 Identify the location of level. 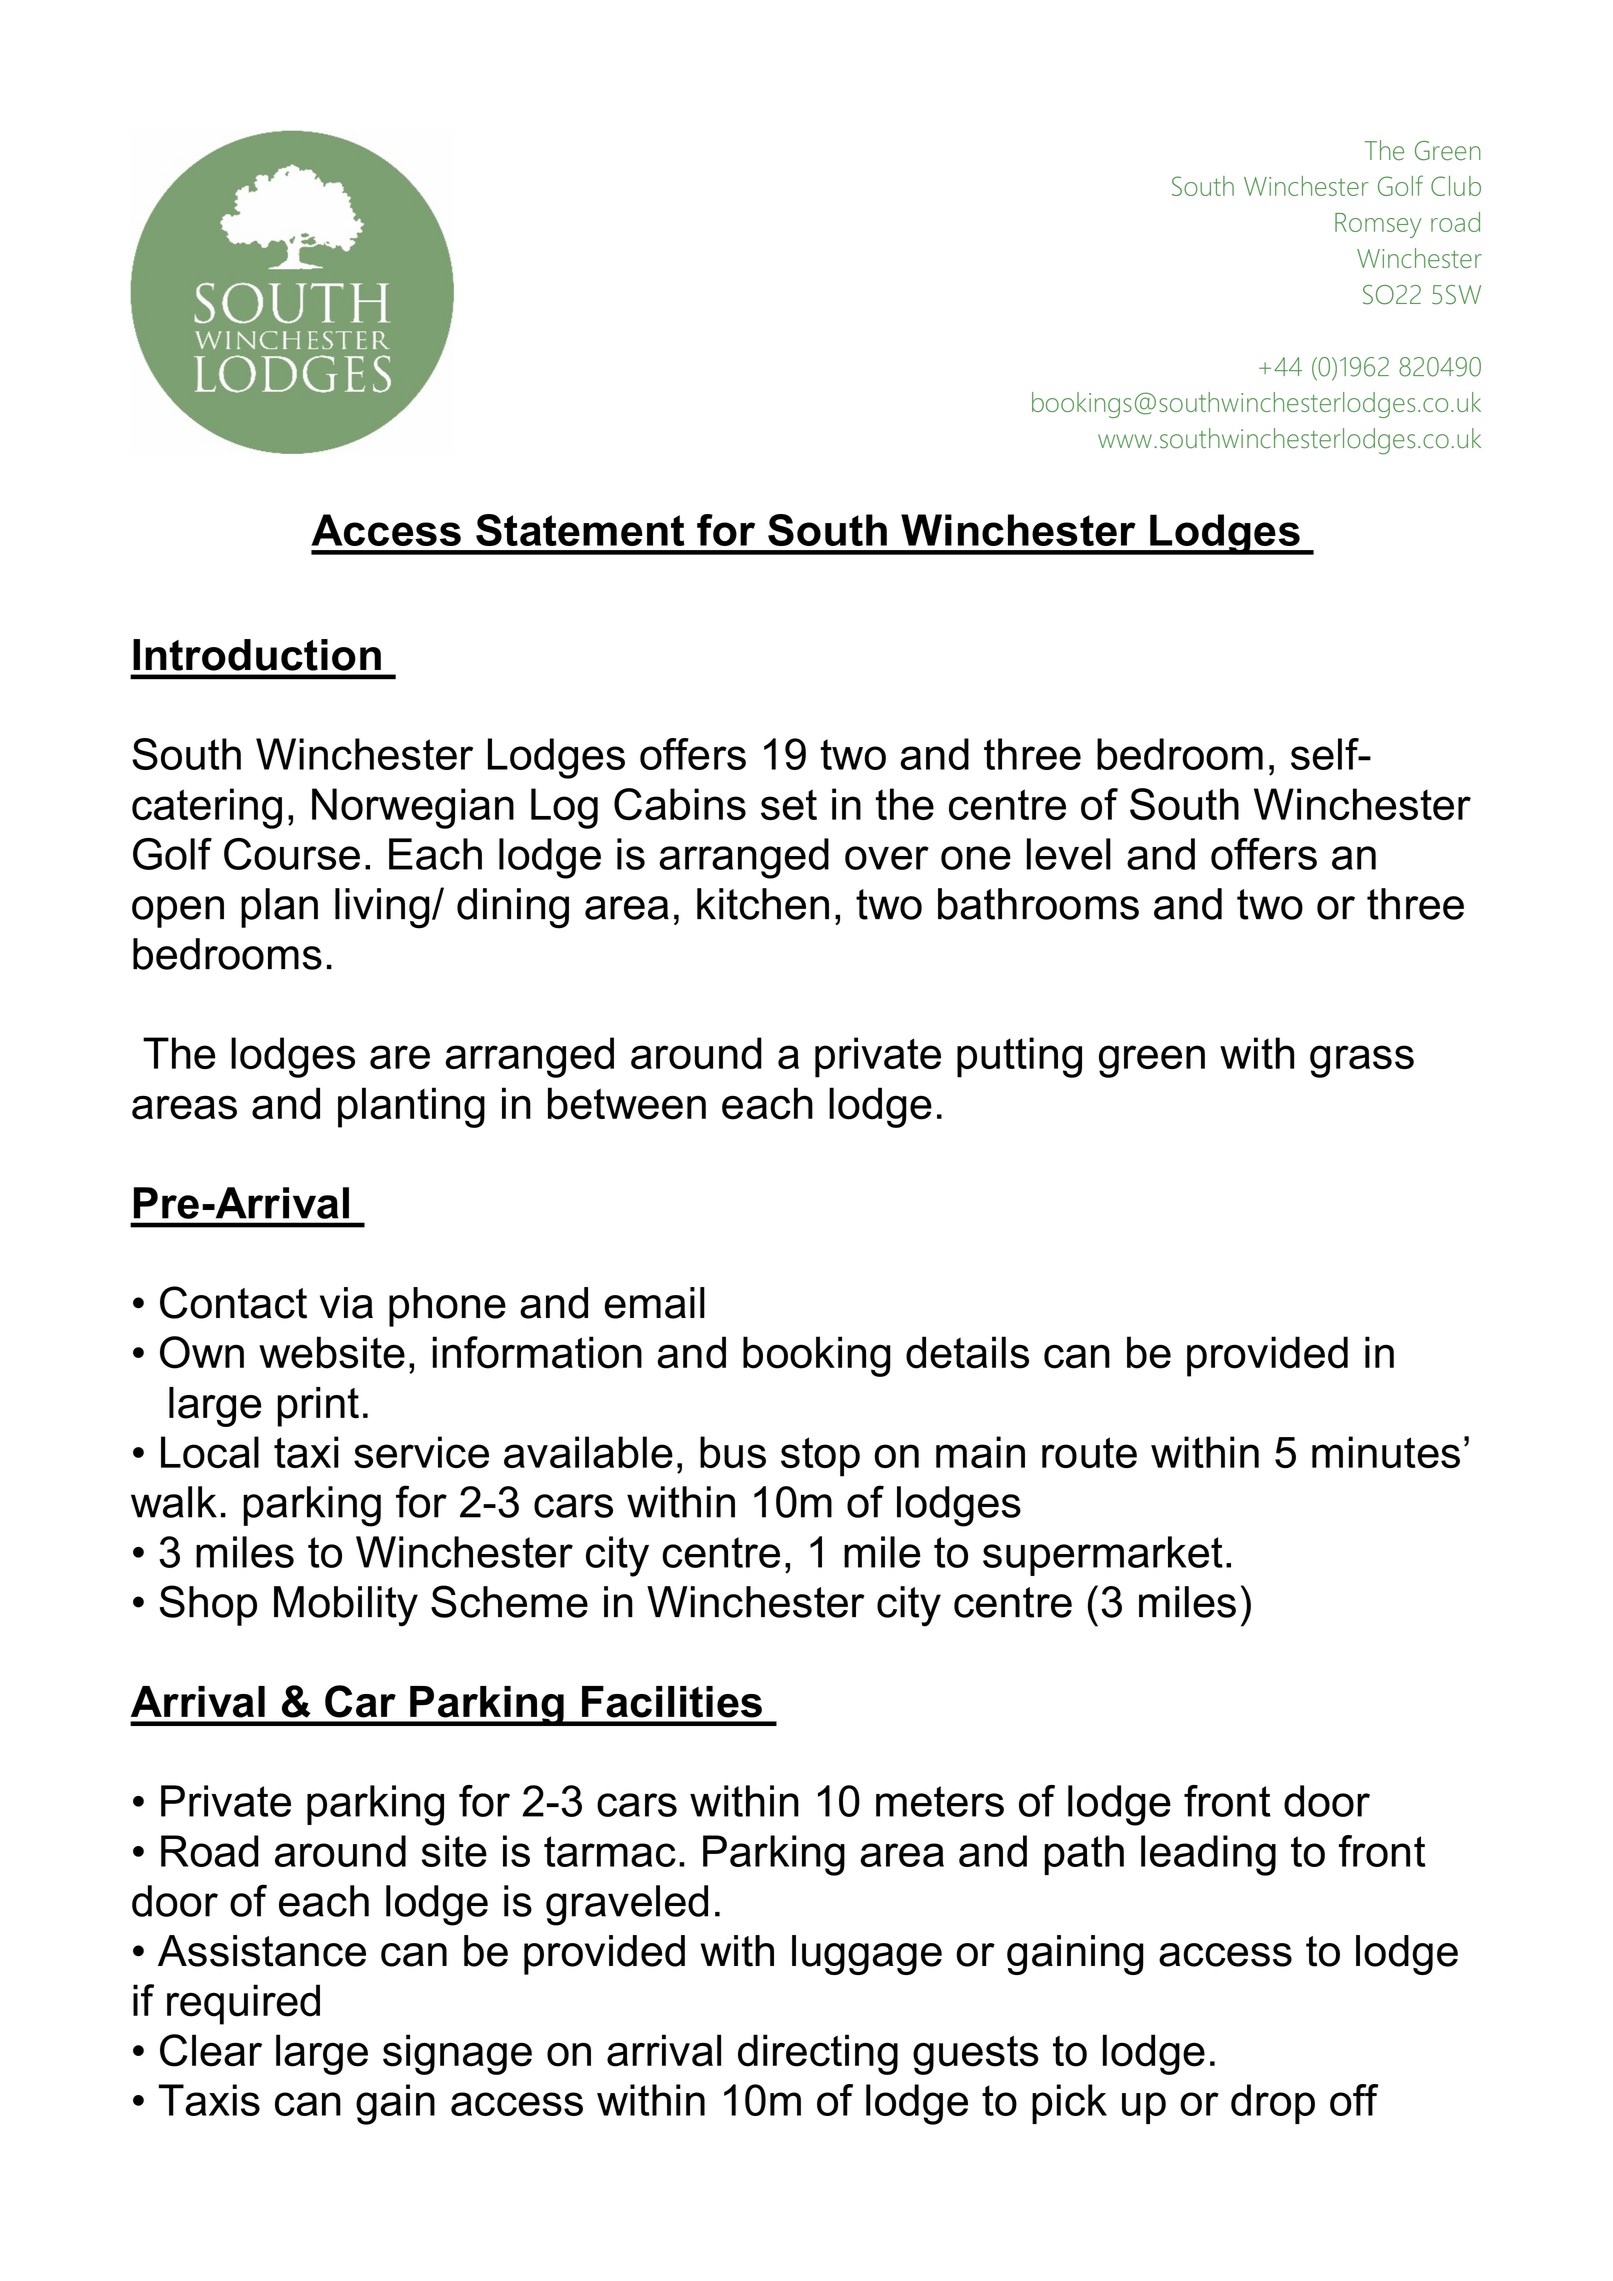
(1069, 854).
